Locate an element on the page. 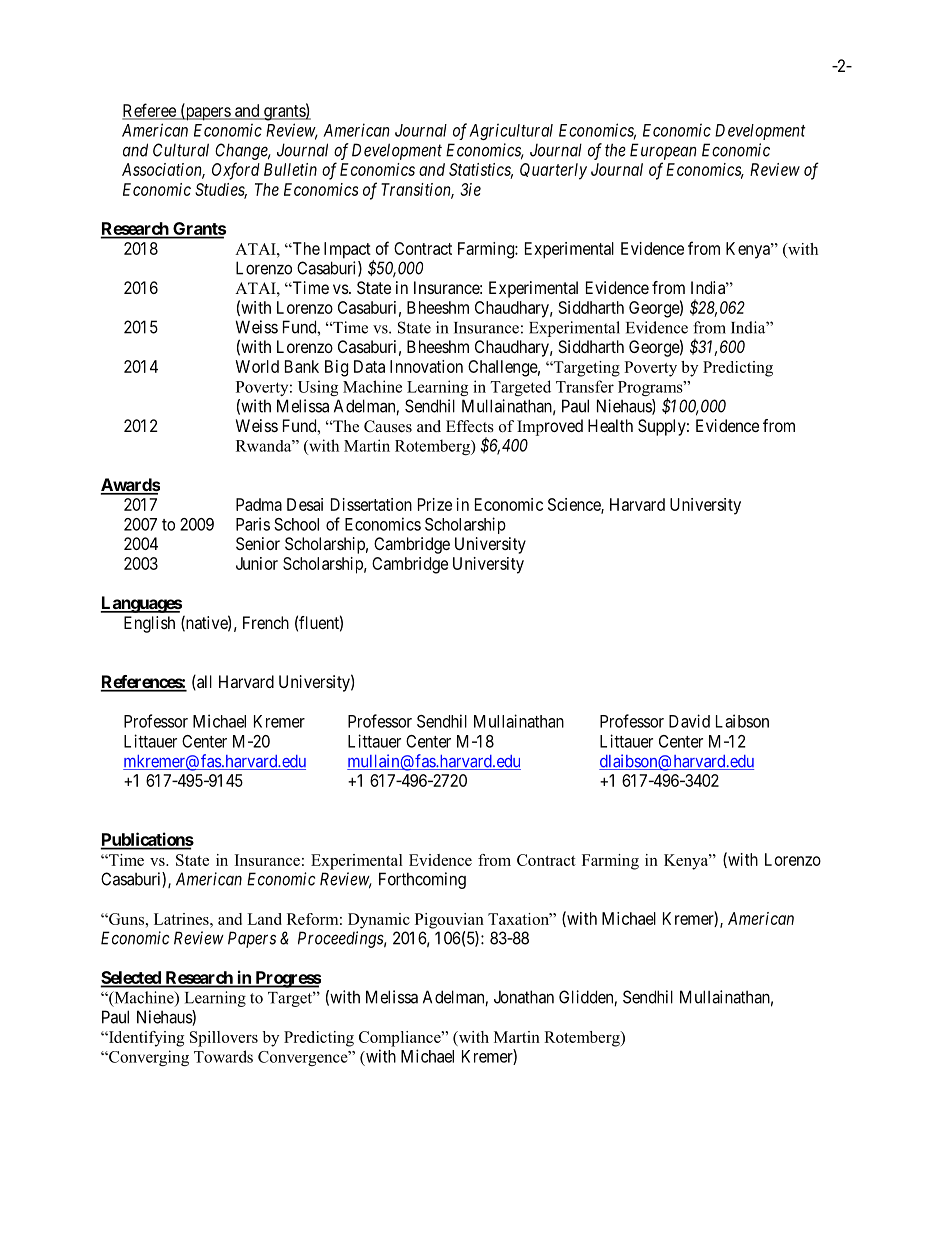  Padma is located at coordinates (259, 504).
